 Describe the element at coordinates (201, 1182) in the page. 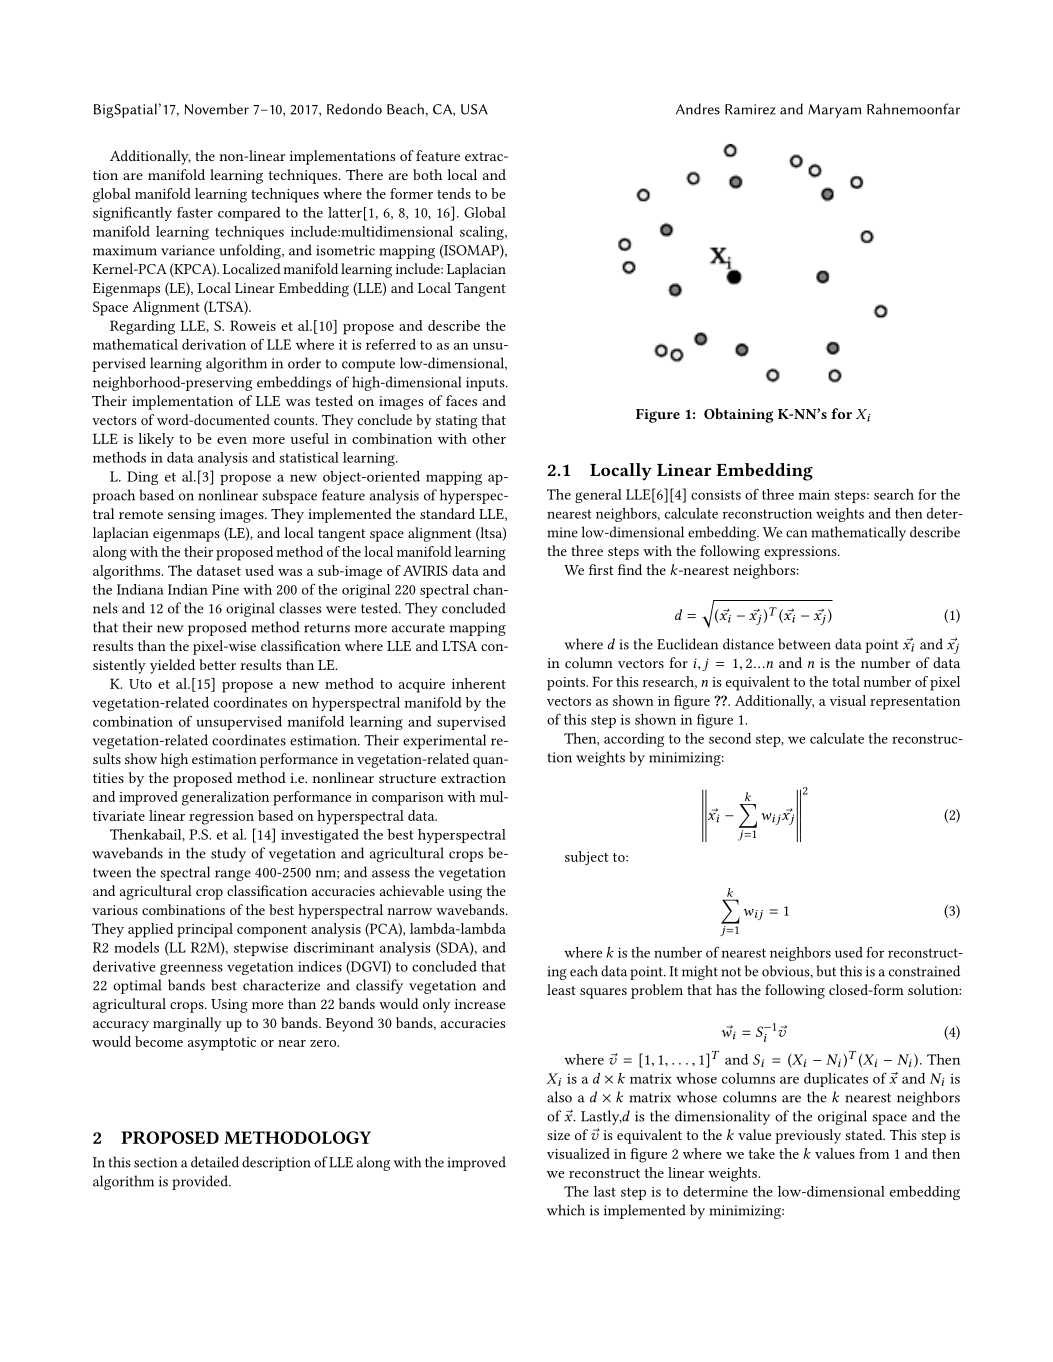

I see `provided` at that location.
